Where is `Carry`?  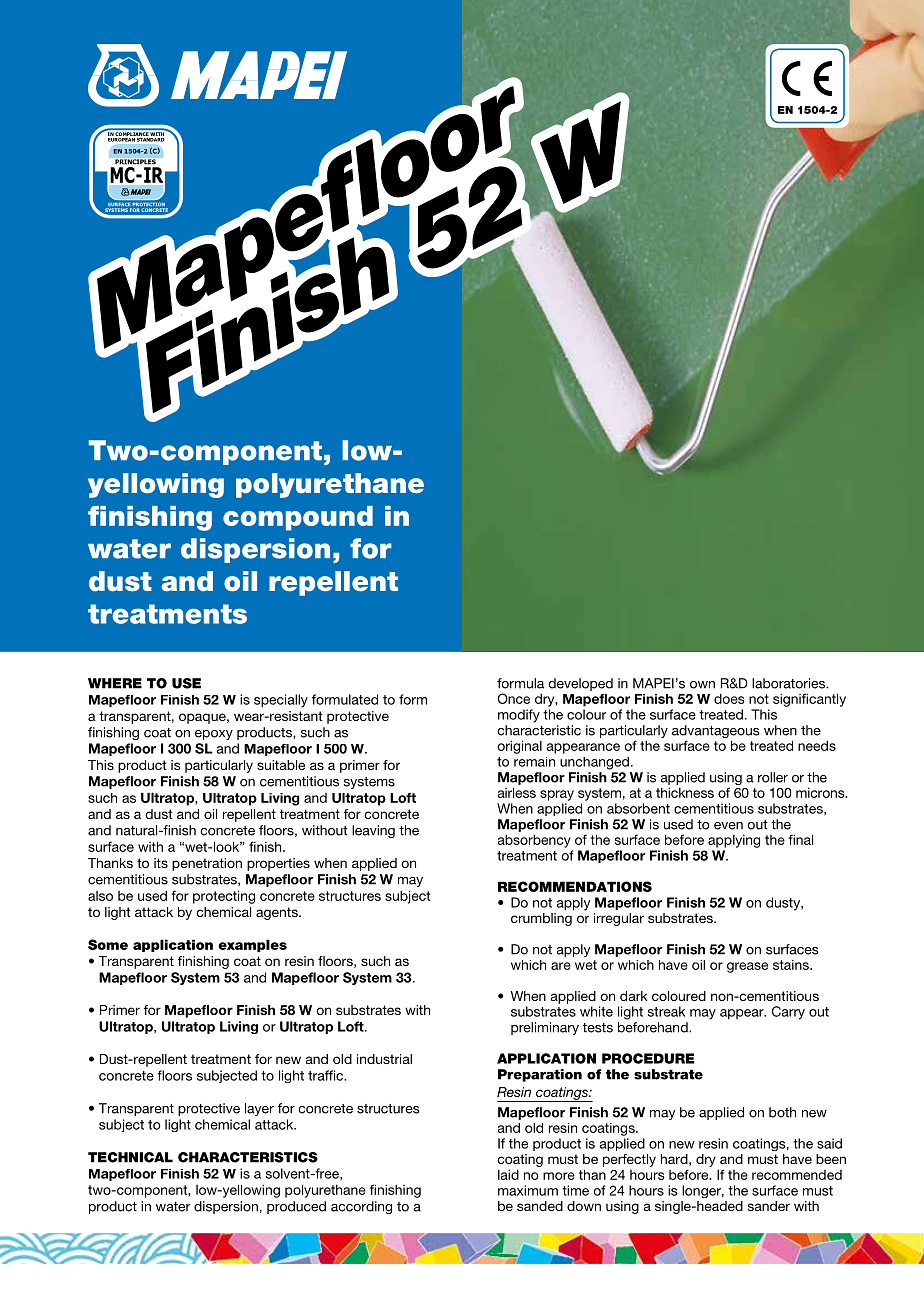 Carry is located at coordinates (788, 1013).
